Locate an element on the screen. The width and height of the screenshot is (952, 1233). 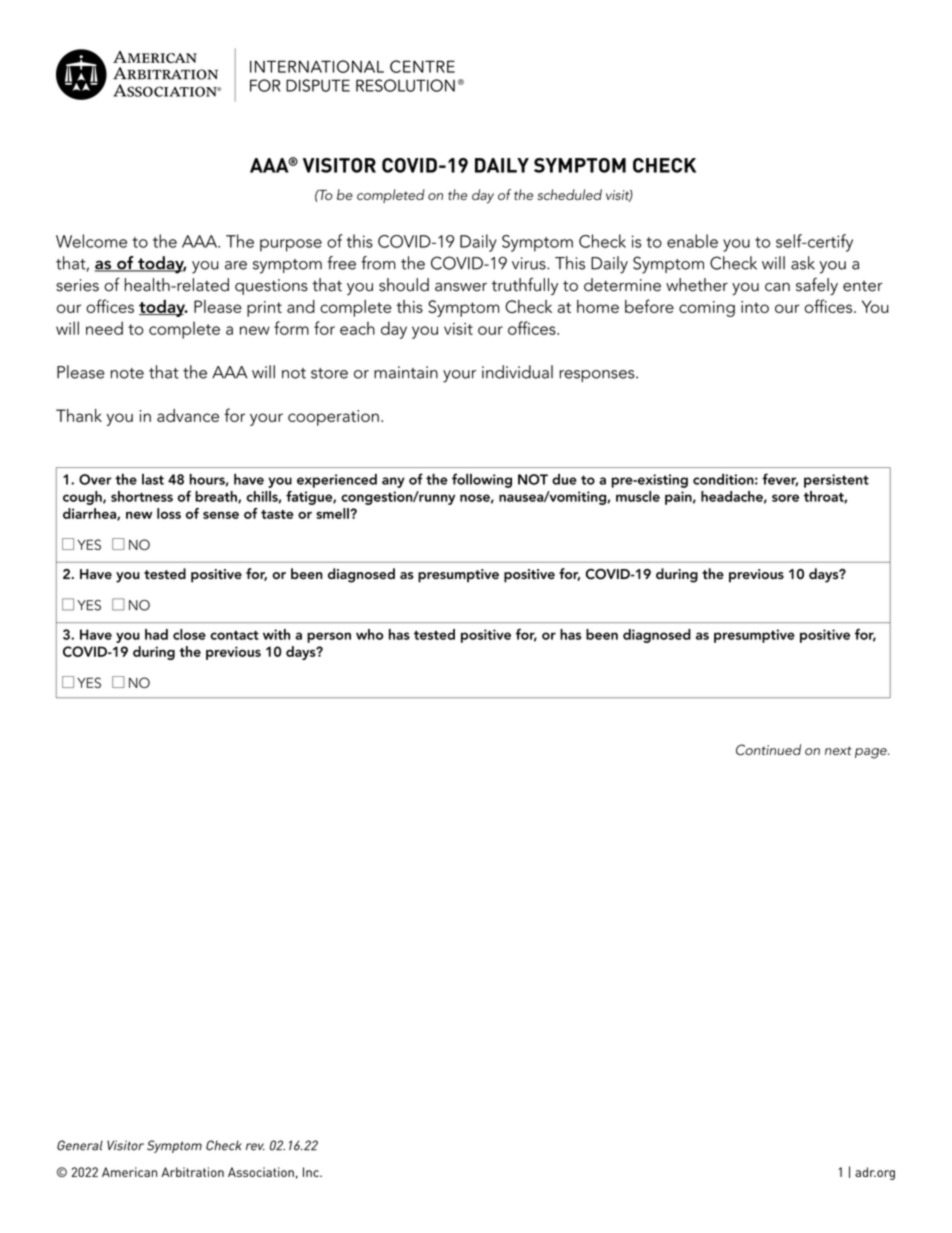
Continued is located at coordinates (768, 750).
